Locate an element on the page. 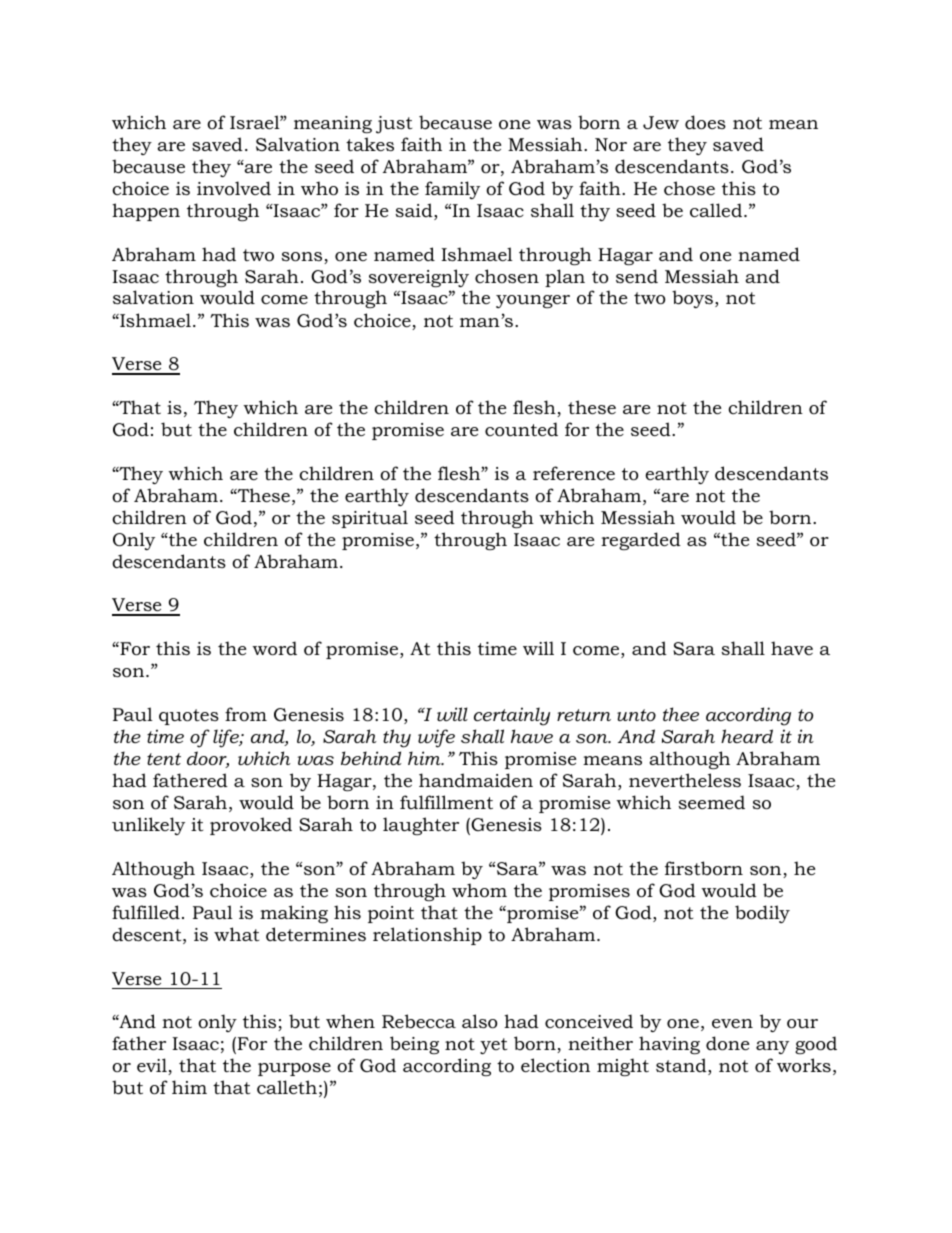 The image size is (952, 1233). involved is located at coordinates (234, 188).
